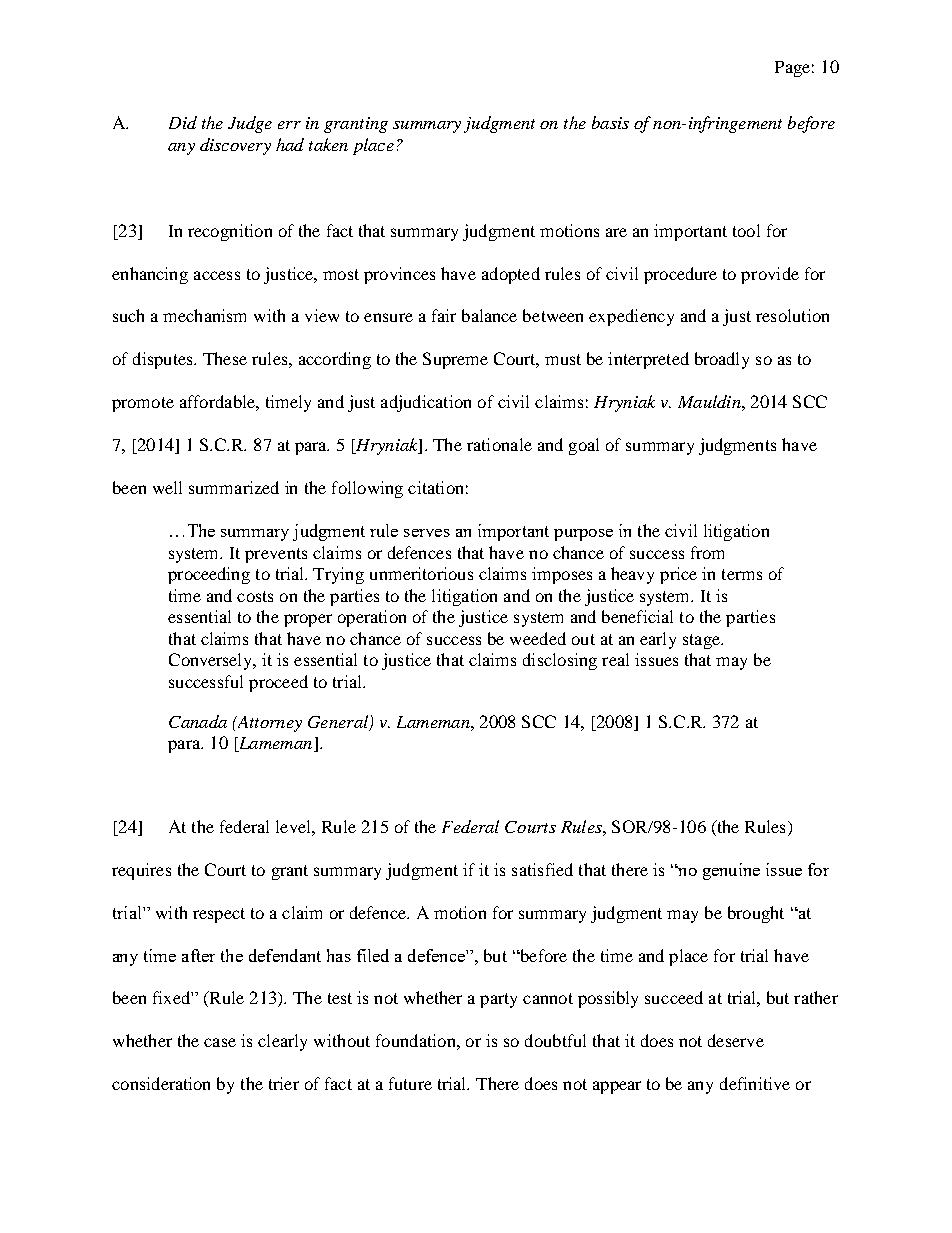 The width and height of the image is (952, 1233). Describe the element at coordinates (220, 1042) in the image. I see `case` at that location.
